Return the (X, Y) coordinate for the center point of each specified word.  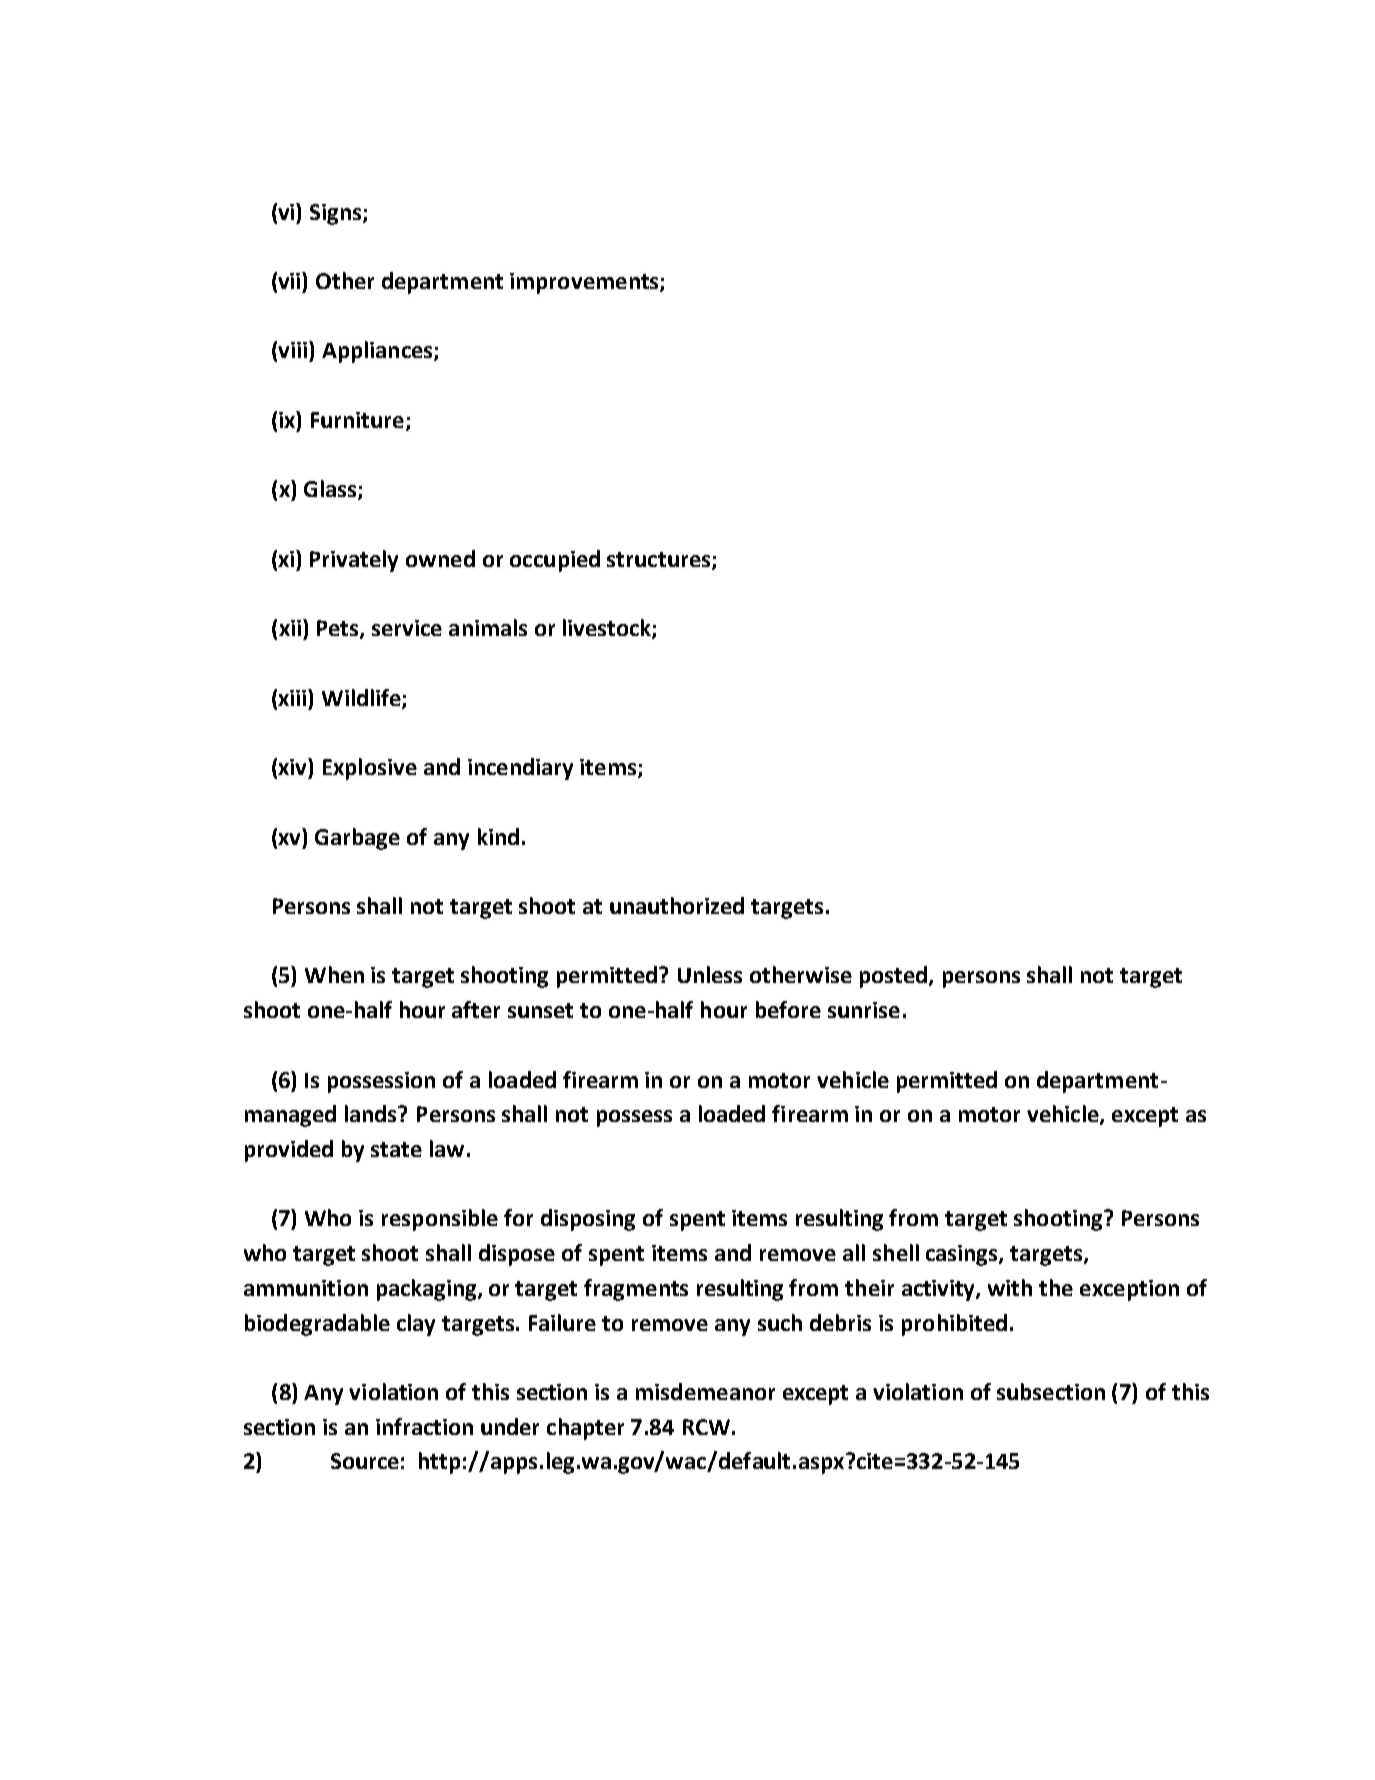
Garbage (357, 839)
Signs (337, 214)
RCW (706, 1427)
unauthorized (677, 905)
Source (365, 1461)
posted (895, 977)
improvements (585, 283)
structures (660, 561)
